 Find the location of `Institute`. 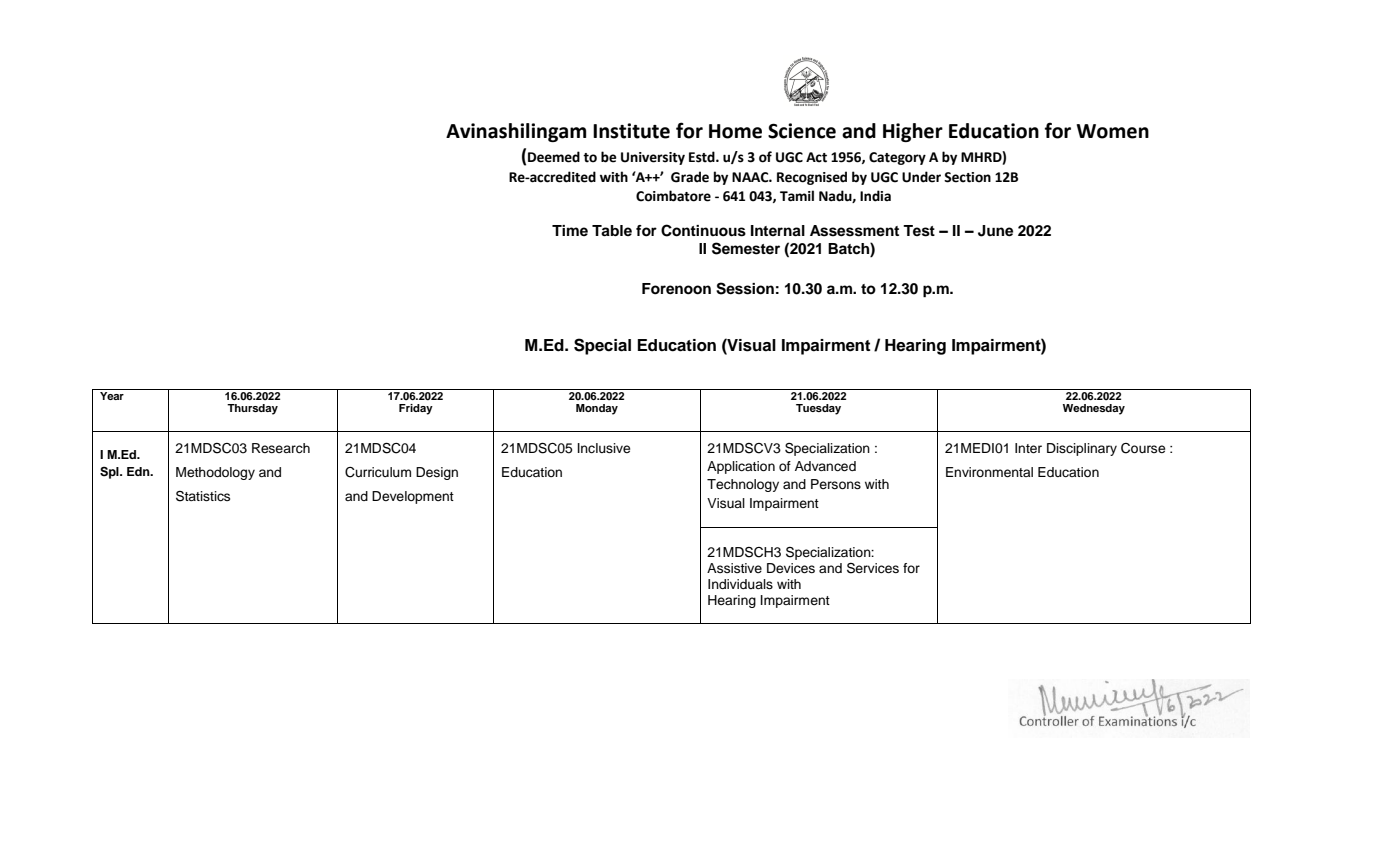

Institute is located at coordinates (631, 131).
